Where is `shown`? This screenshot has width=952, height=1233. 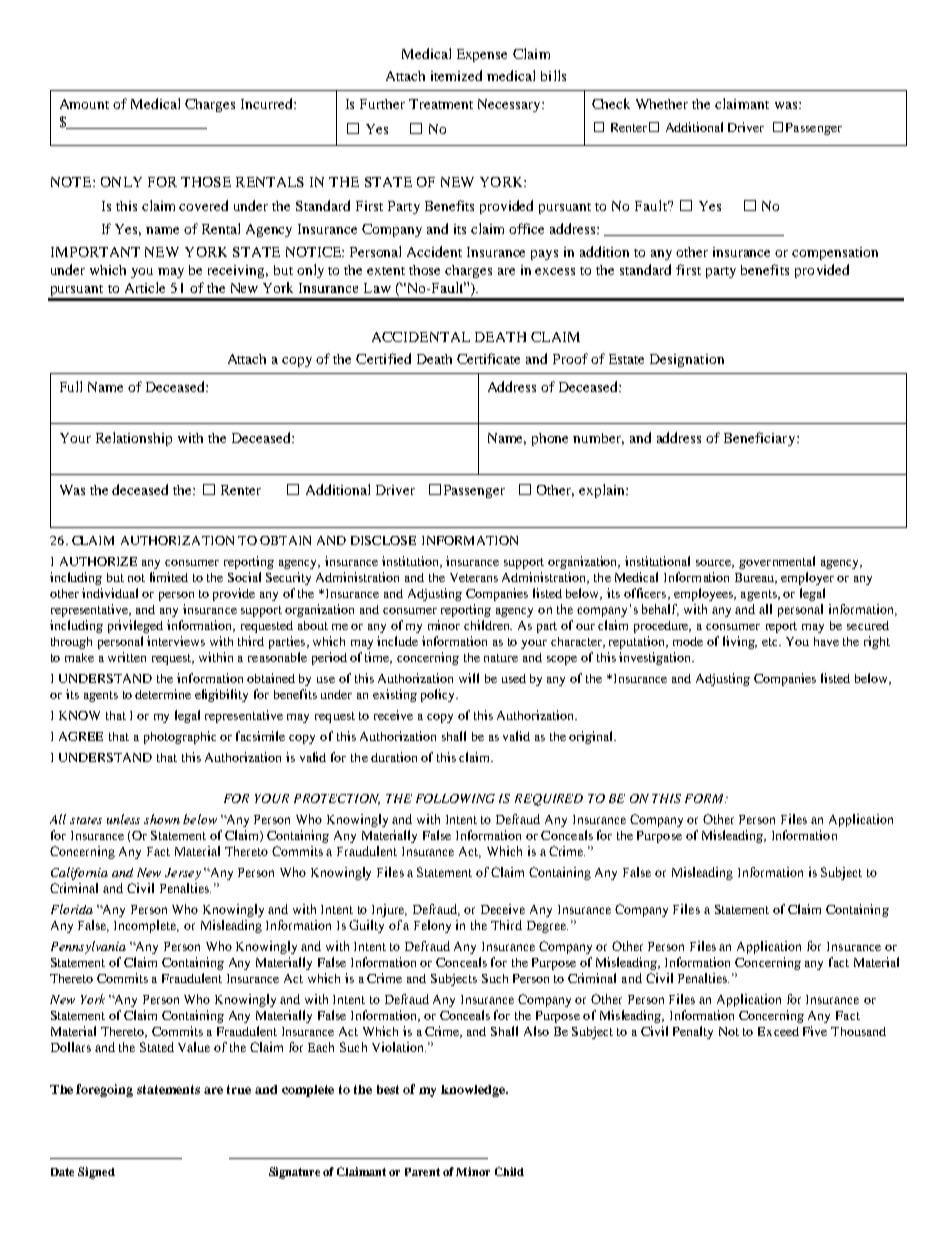
shown is located at coordinates (162, 819).
